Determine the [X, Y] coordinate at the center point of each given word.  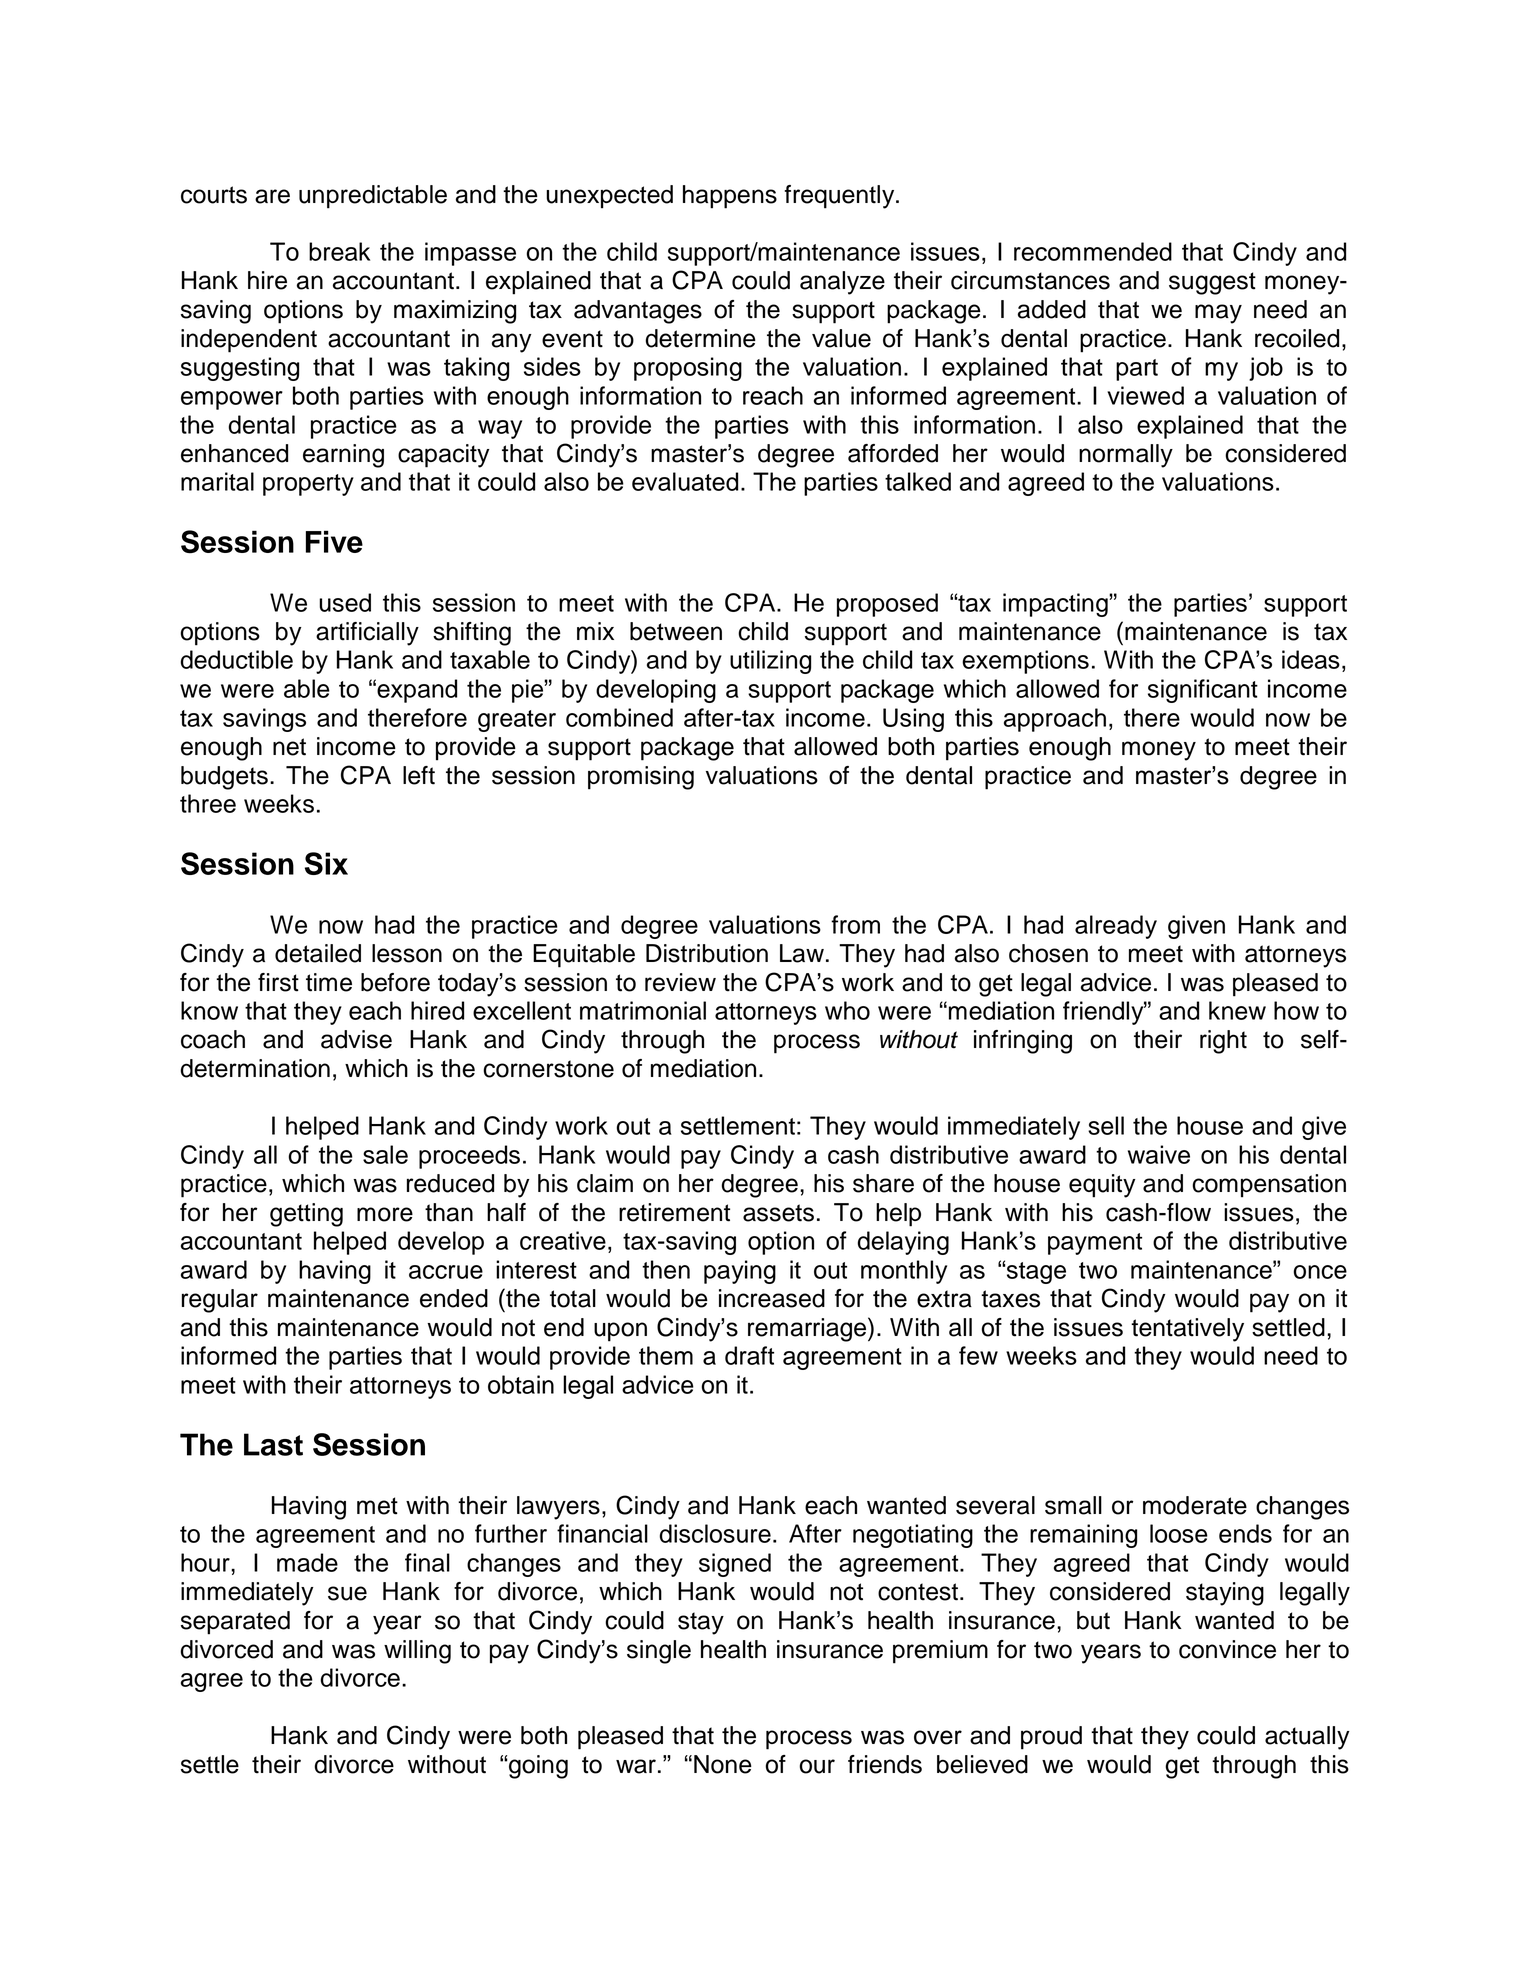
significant [1203, 691]
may [1218, 314]
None [723, 1764]
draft [749, 1355]
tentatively [1187, 1330]
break [339, 251]
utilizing [770, 662]
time [329, 982]
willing [417, 1652]
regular [220, 1301]
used [345, 602]
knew [1237, 1010]
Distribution [707, 953]
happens [730, 197]
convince [1227, 1649]
